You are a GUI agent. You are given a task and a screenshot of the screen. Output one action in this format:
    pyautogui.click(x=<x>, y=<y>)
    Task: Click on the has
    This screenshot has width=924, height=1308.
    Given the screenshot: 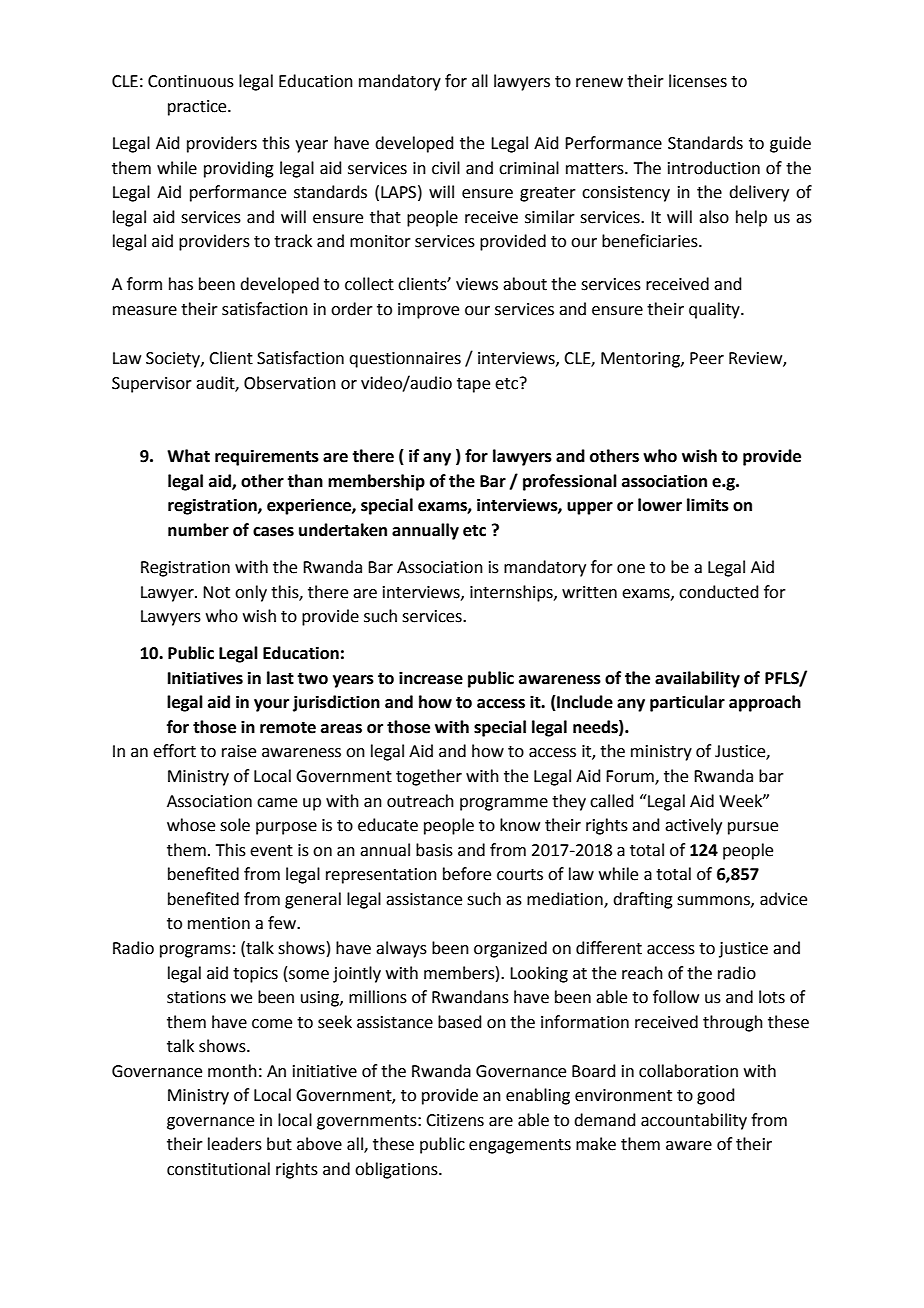 What is the action you would take?
    pyautogui.click(x=181, y=284)
